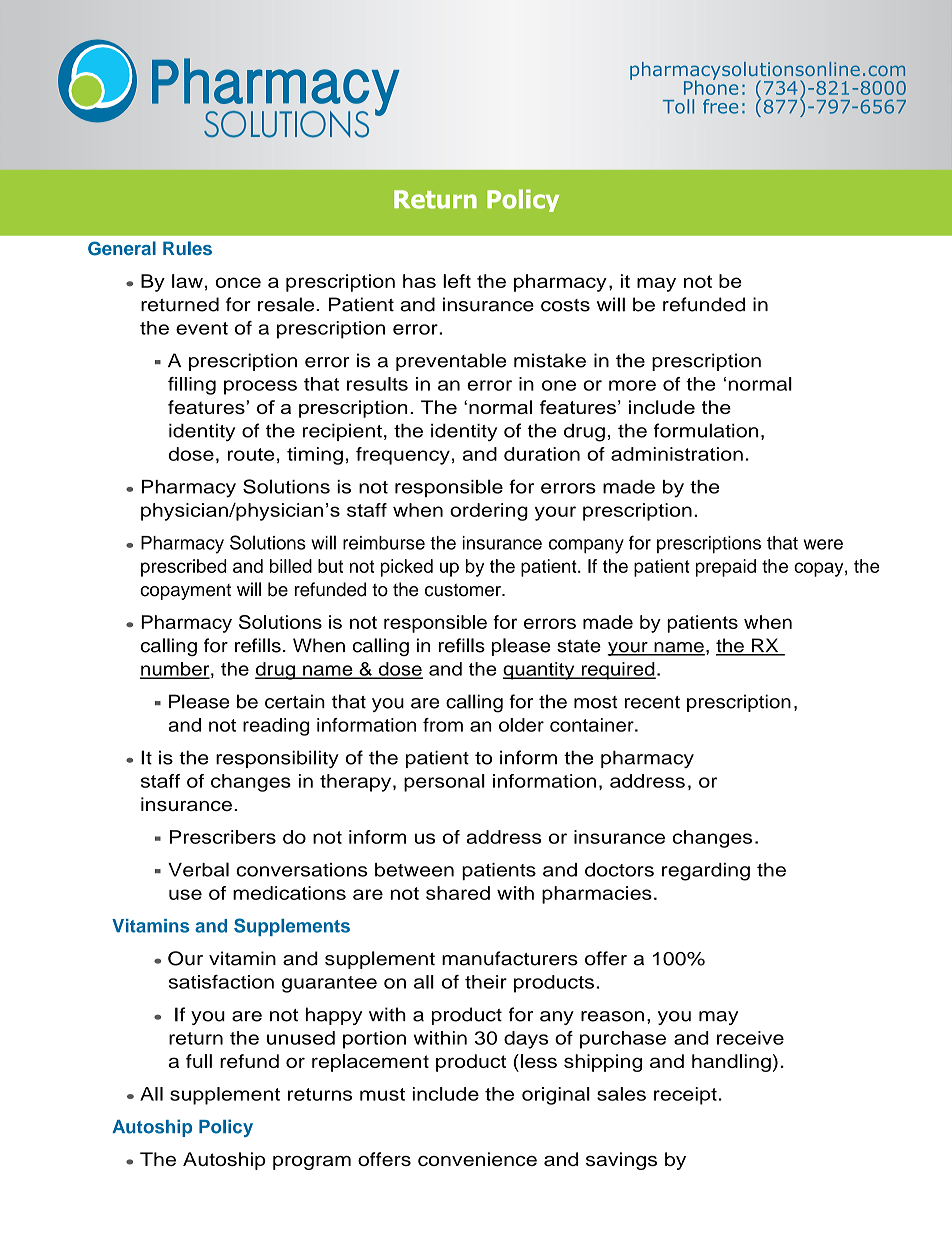 The width and height of the screenshot is (952, 1233). What do you see at coordinates (706, 872) in the screenshot?
I see `regarding` at bounding box center [706, 872].
